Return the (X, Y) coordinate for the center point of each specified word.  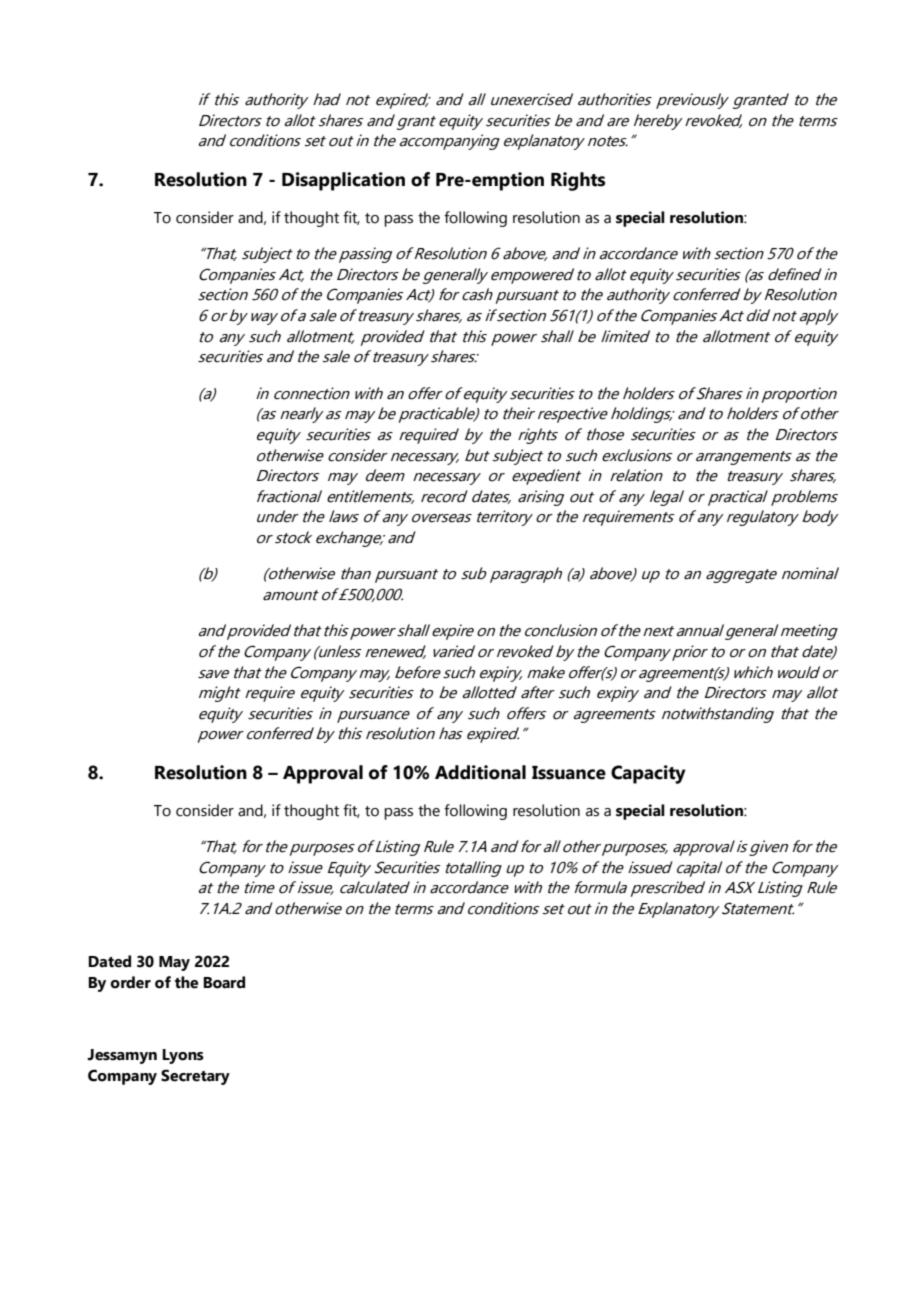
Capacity (648, 774)
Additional (480, 772)
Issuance (569, 773)
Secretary (195, 1077)
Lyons (183, 1056)
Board (224, 982)
